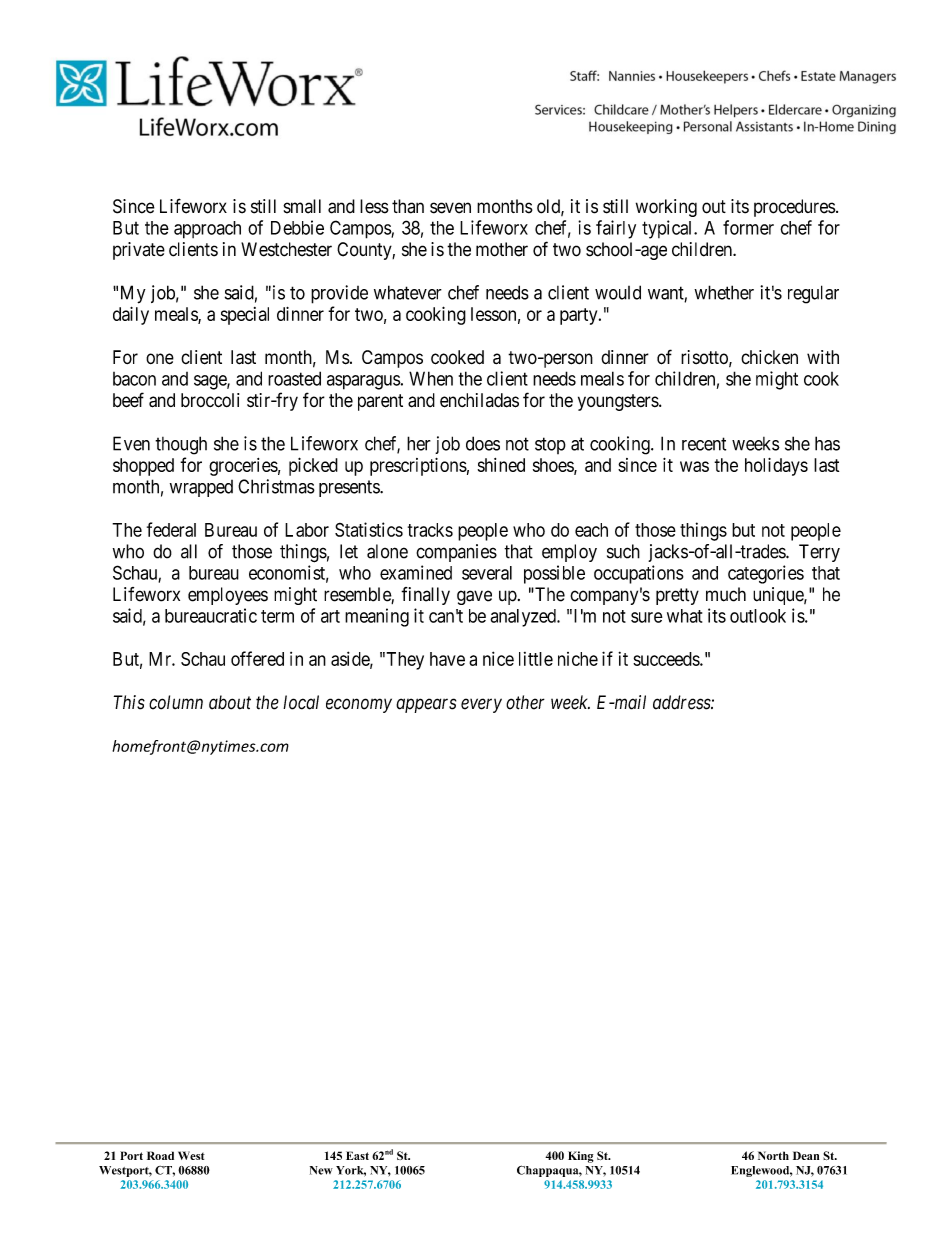  I want to click on about, so click(230, 702).
